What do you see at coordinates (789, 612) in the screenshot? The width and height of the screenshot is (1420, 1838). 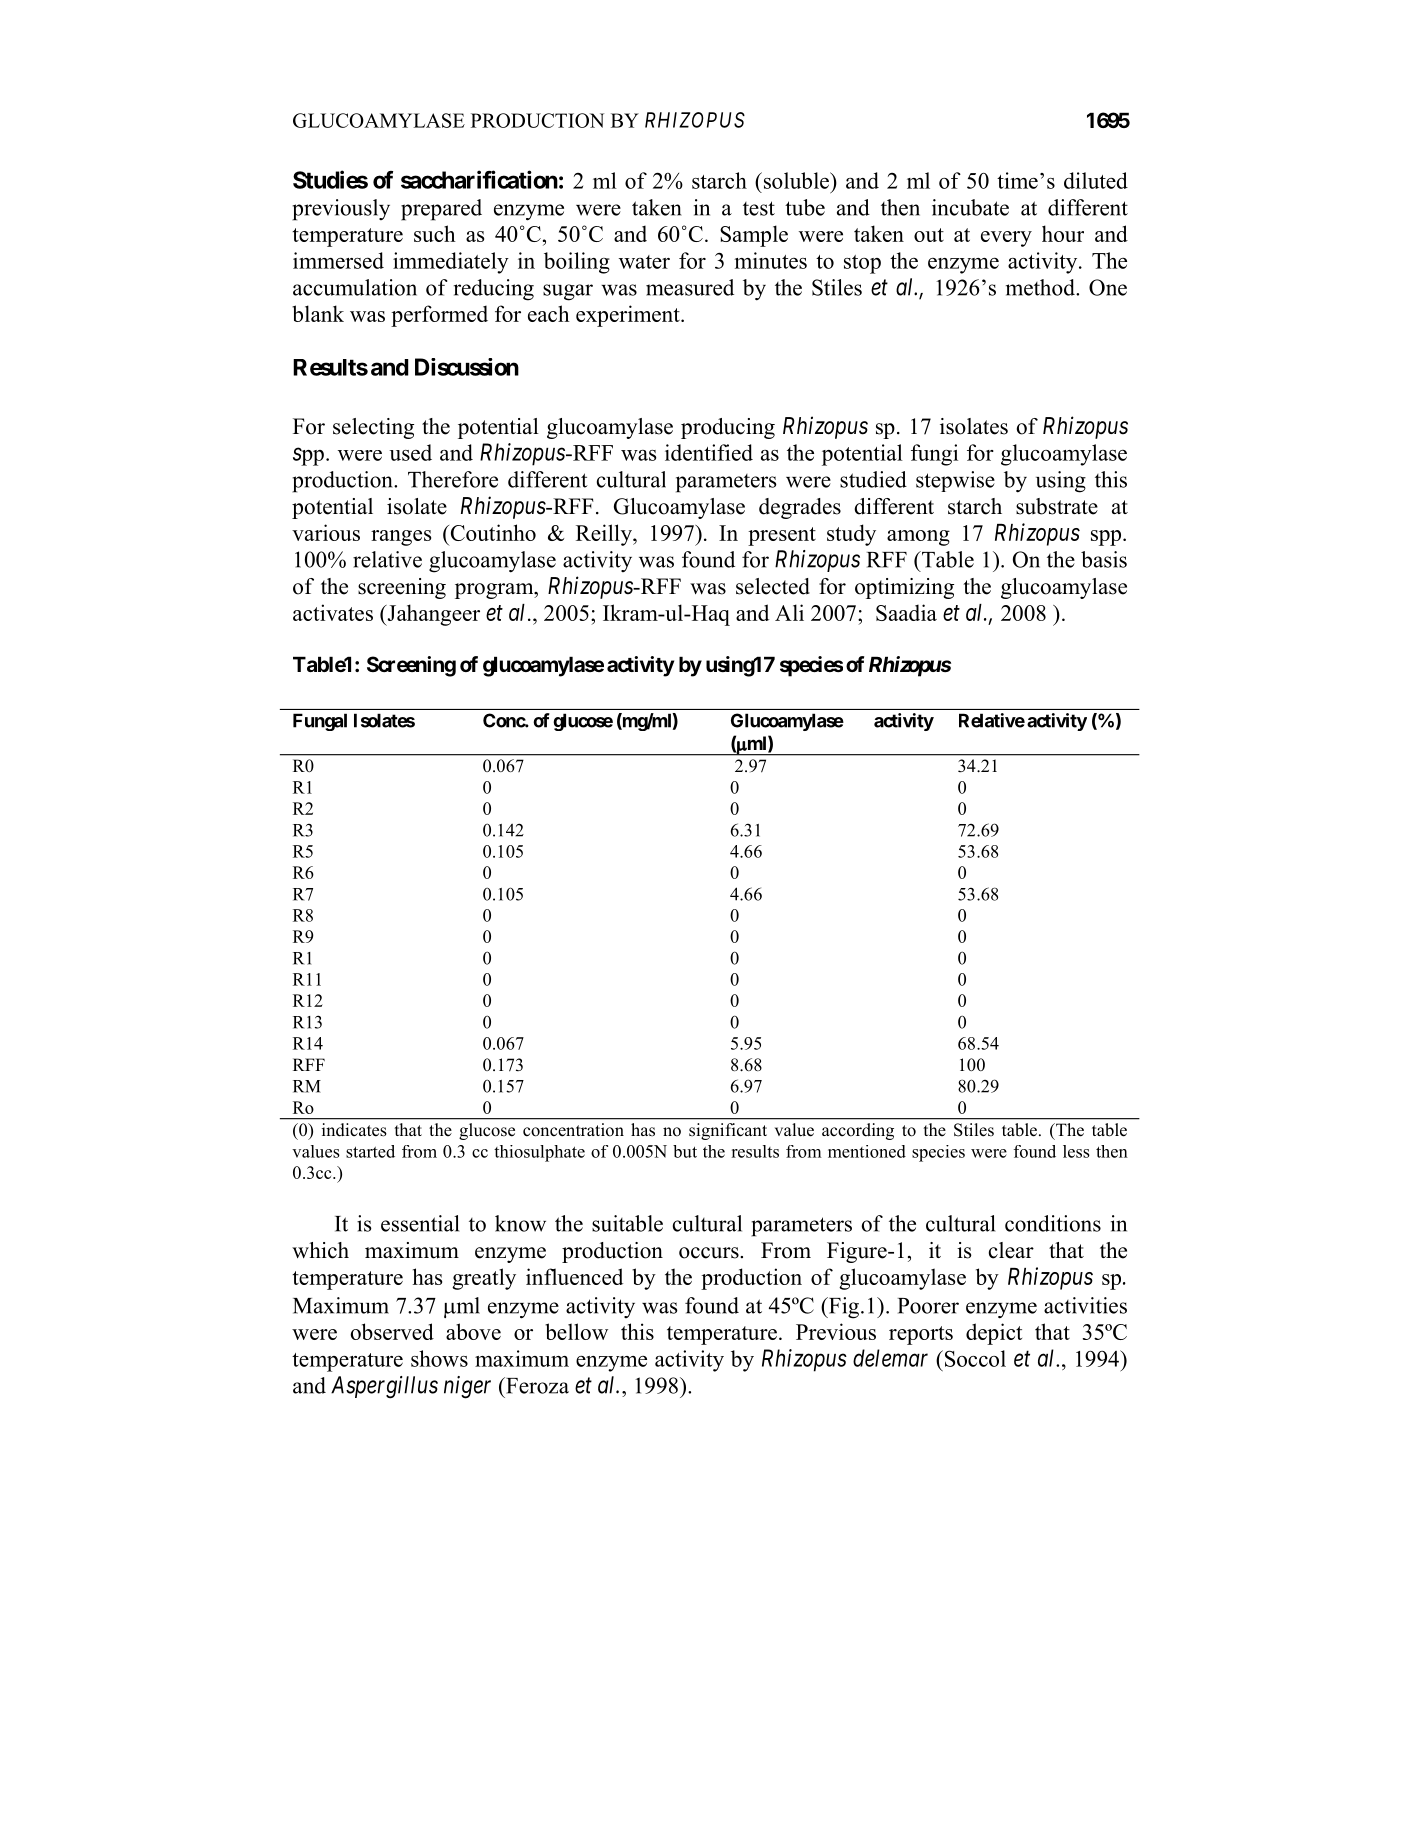 I see `Ali` at bounding box center [789, 612].
